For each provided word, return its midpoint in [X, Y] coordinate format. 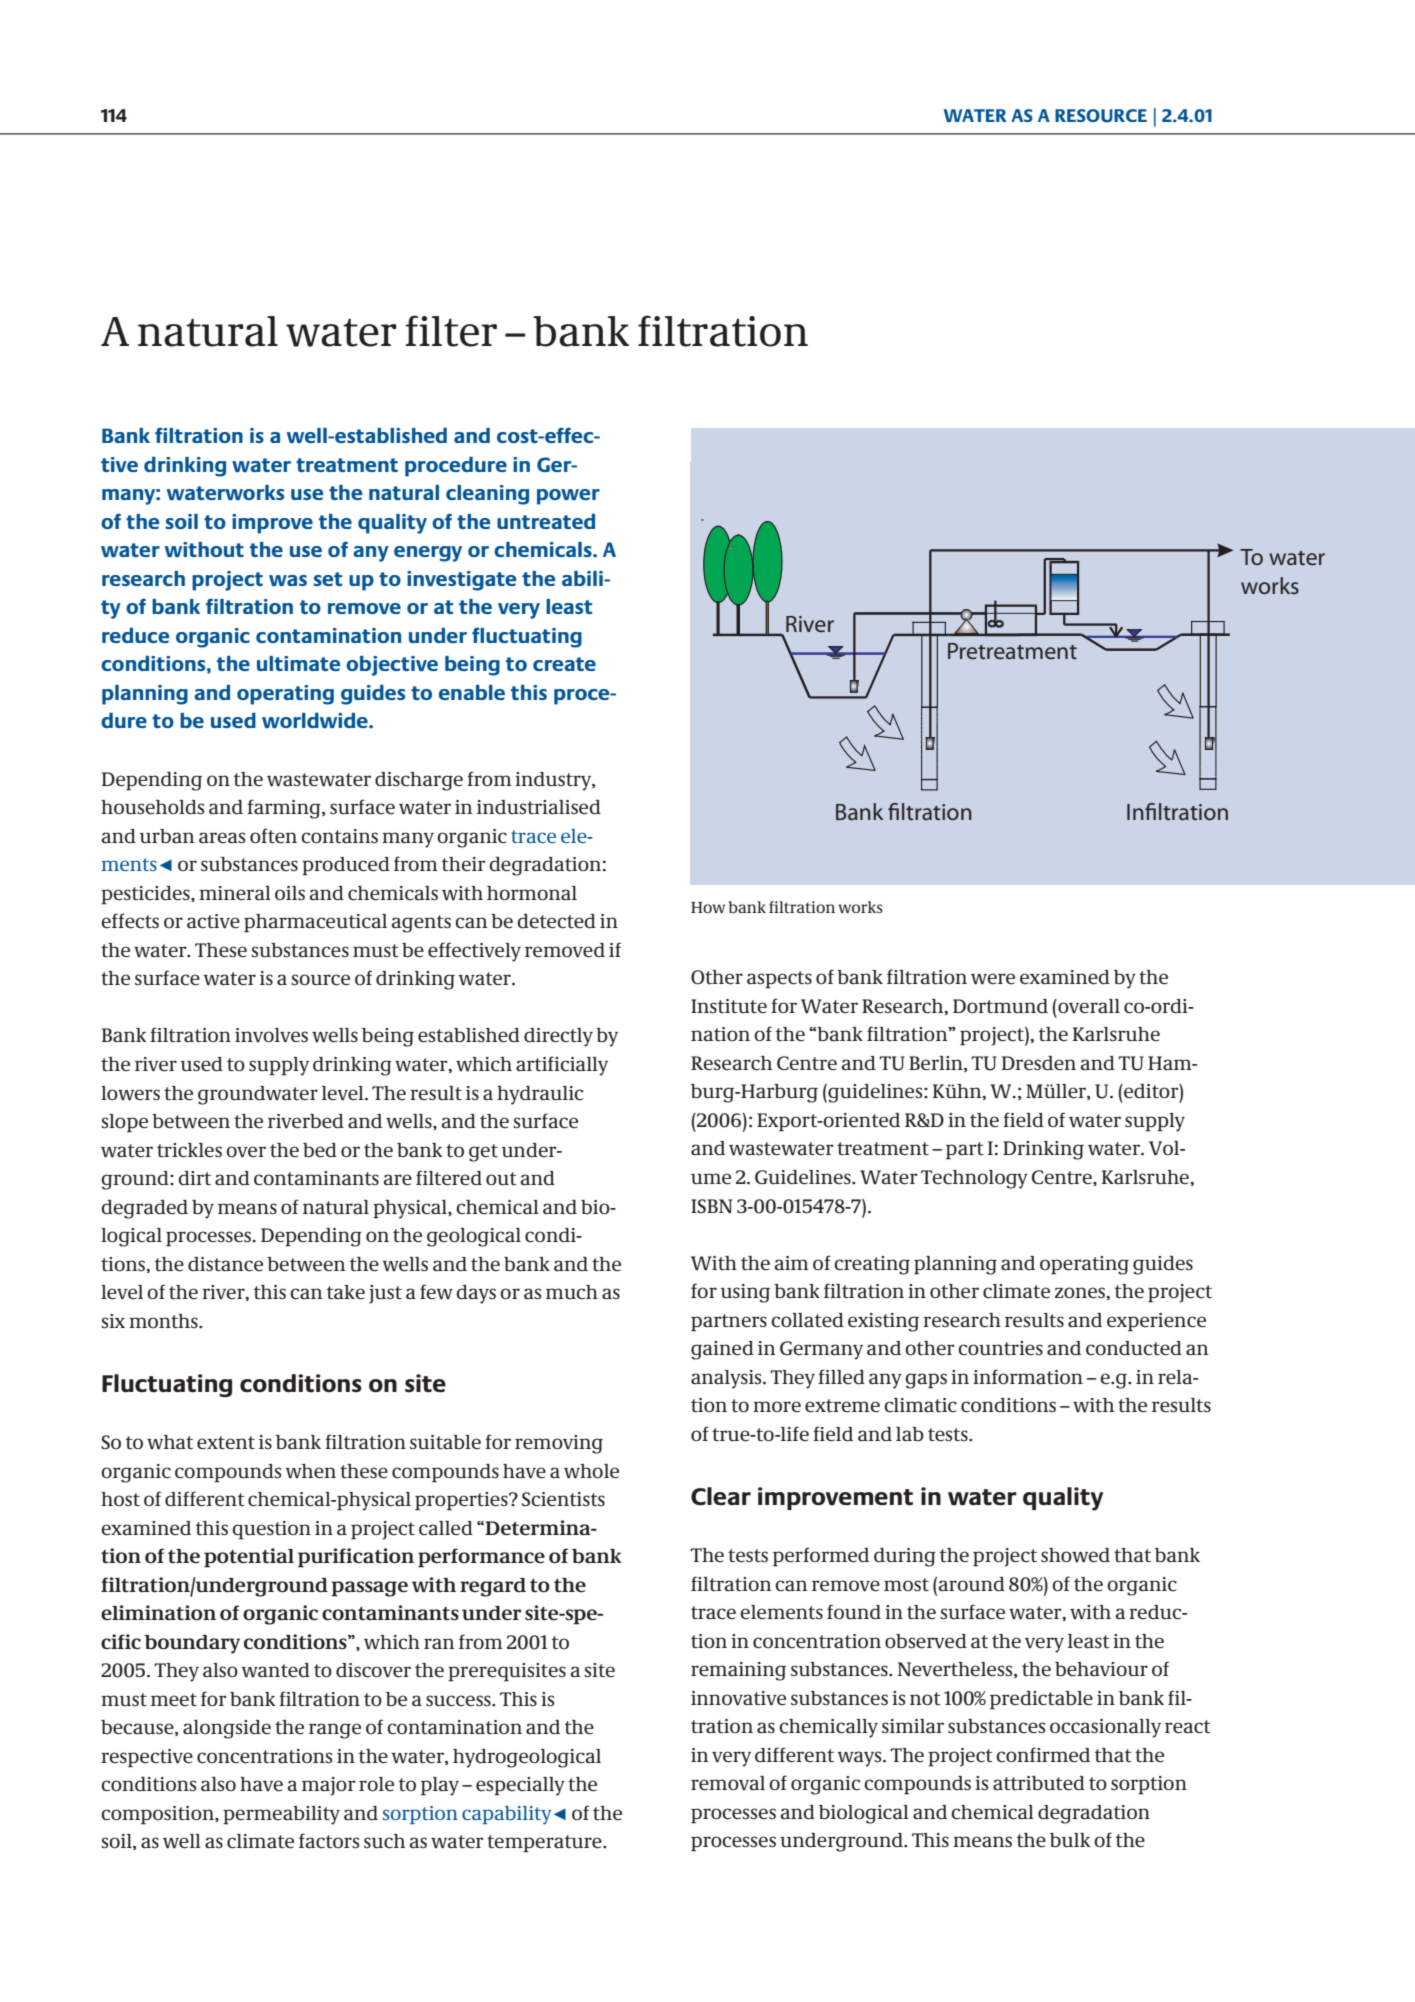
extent [226, 1443]
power [568, 497]
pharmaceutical [315, 923]
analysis [727, 1379]
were [993, 979]
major [329, 1786]
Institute [729, 1006]
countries [1000, 1348]
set [327, 579]
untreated [546, 521]
